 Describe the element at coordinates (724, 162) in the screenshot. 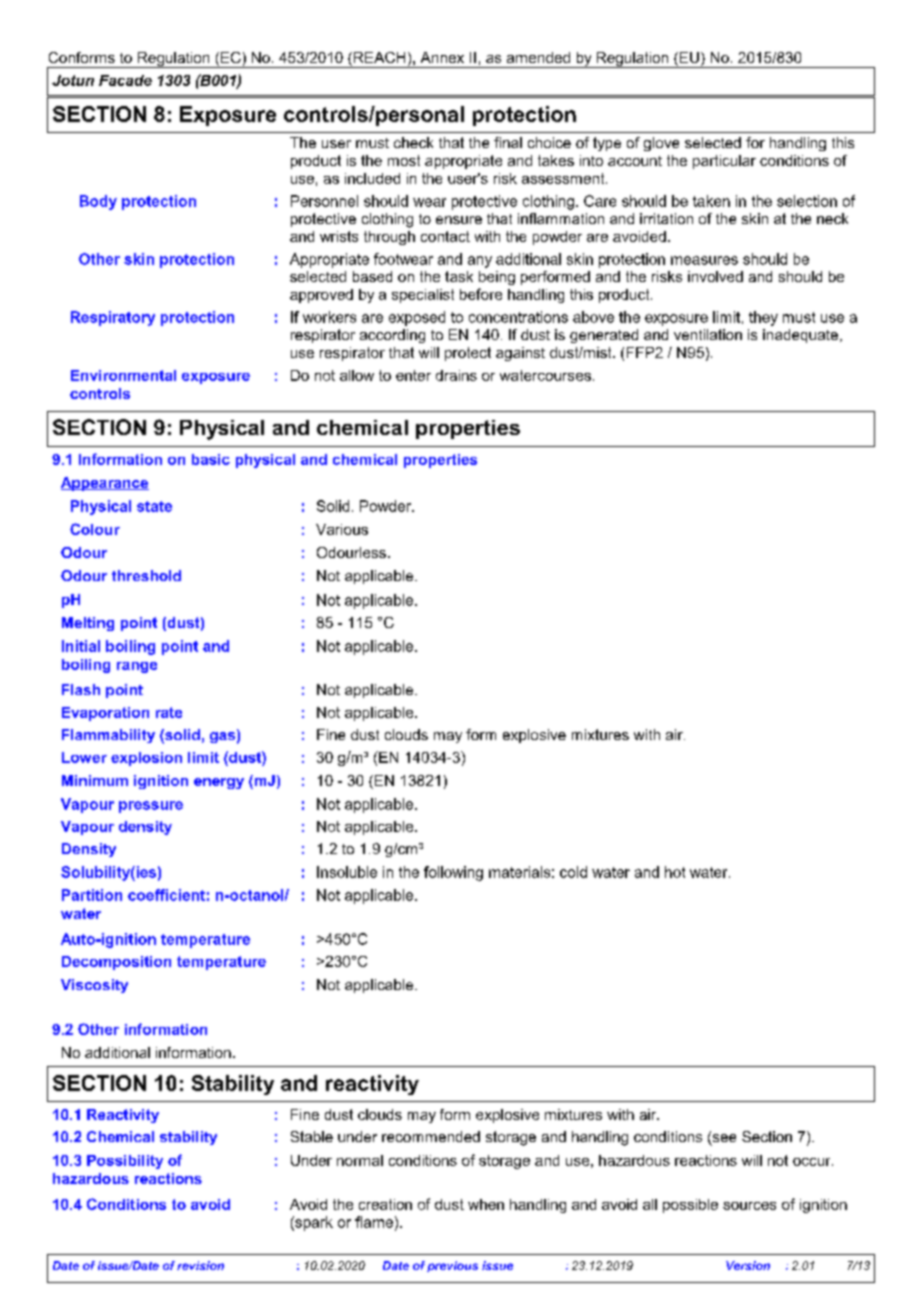

I see `particular` at that location.
